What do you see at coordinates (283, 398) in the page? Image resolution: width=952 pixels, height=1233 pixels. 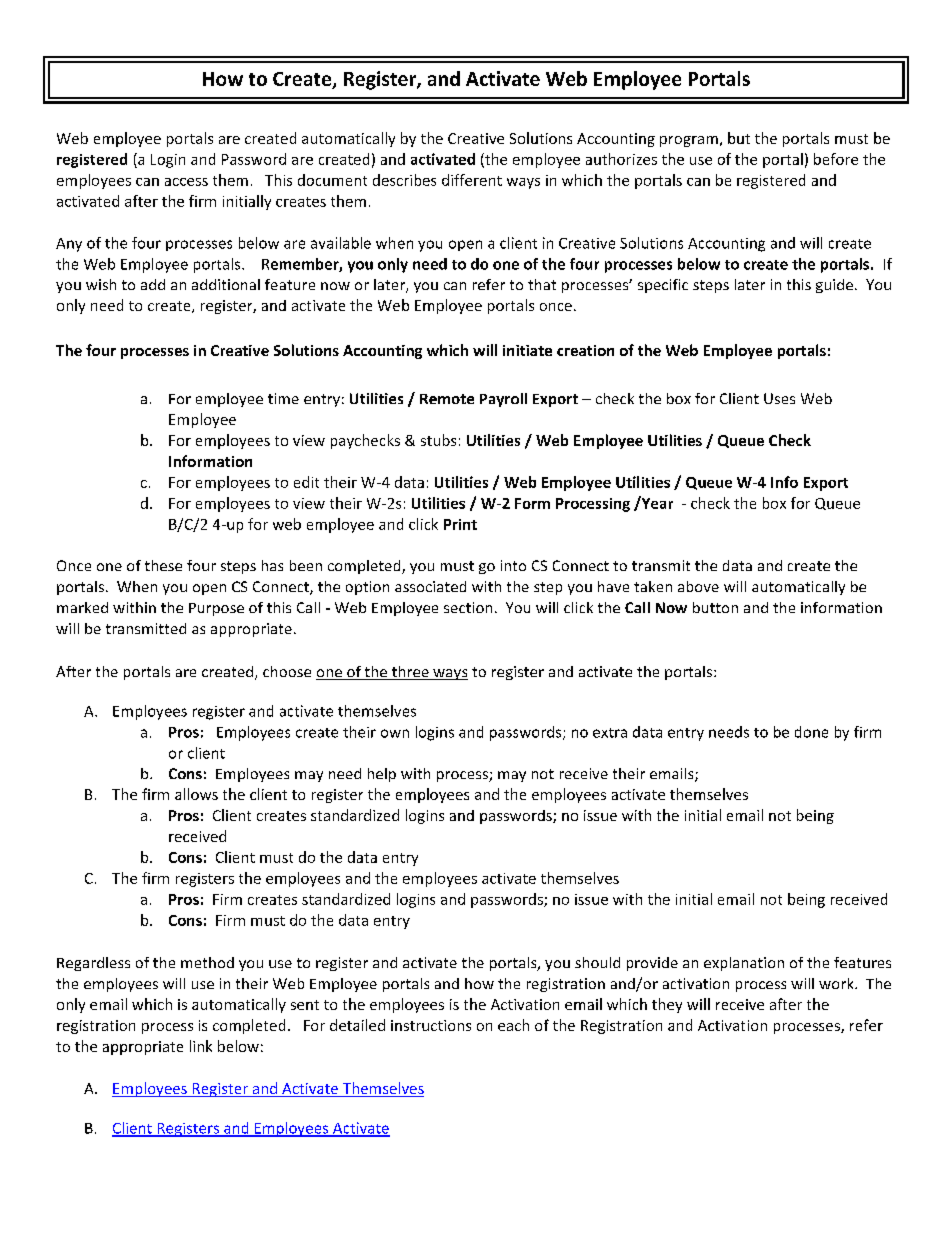 I see `time` at bounding box center [283, 398].
